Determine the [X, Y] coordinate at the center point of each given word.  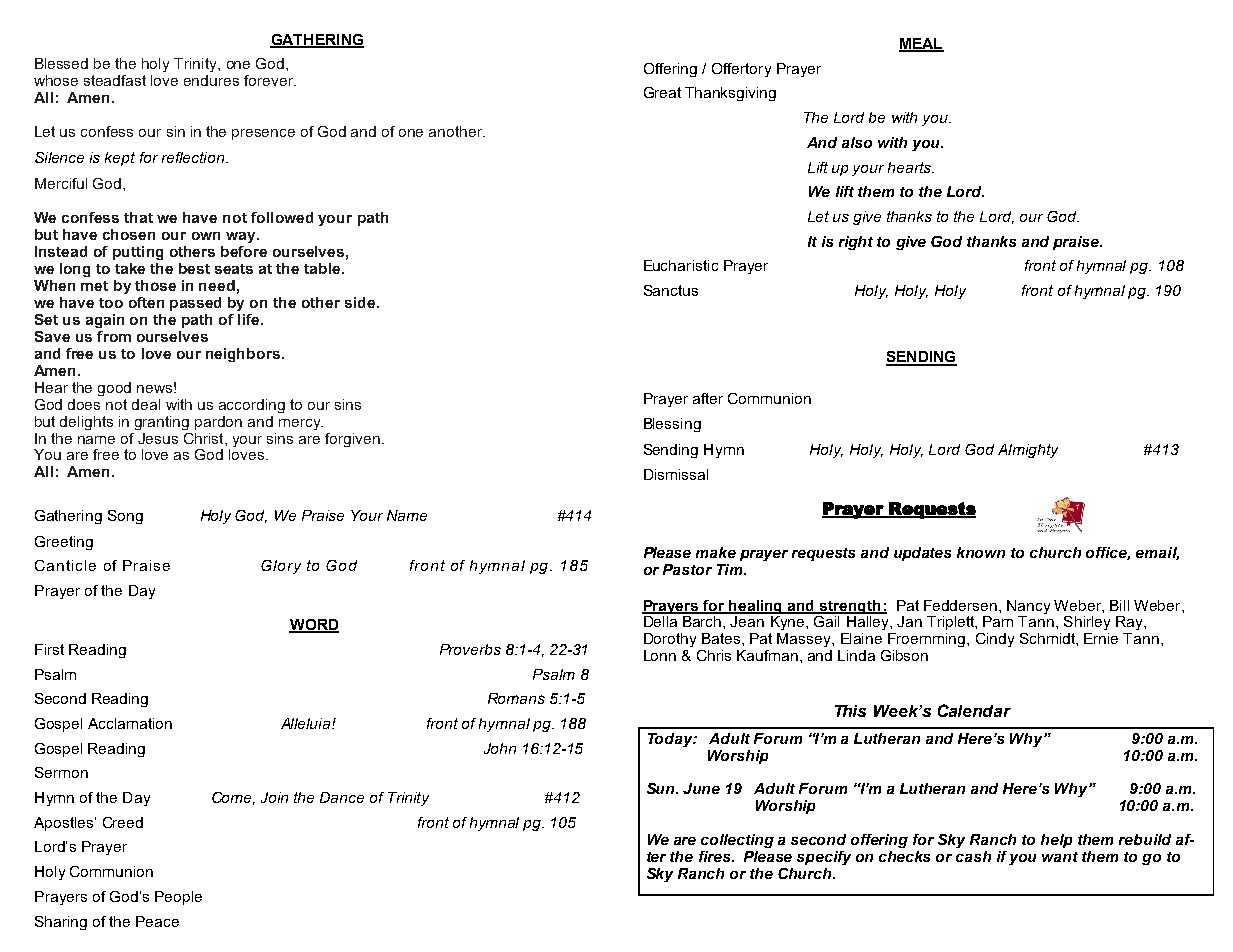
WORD [314, 626]
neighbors [243, 355]
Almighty [1028, 451]
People [178, 898]
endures [211, 80]
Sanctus [671, 290]
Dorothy [670, 640]
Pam [998, 621]
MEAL [921, 45]
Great [662, 92]
